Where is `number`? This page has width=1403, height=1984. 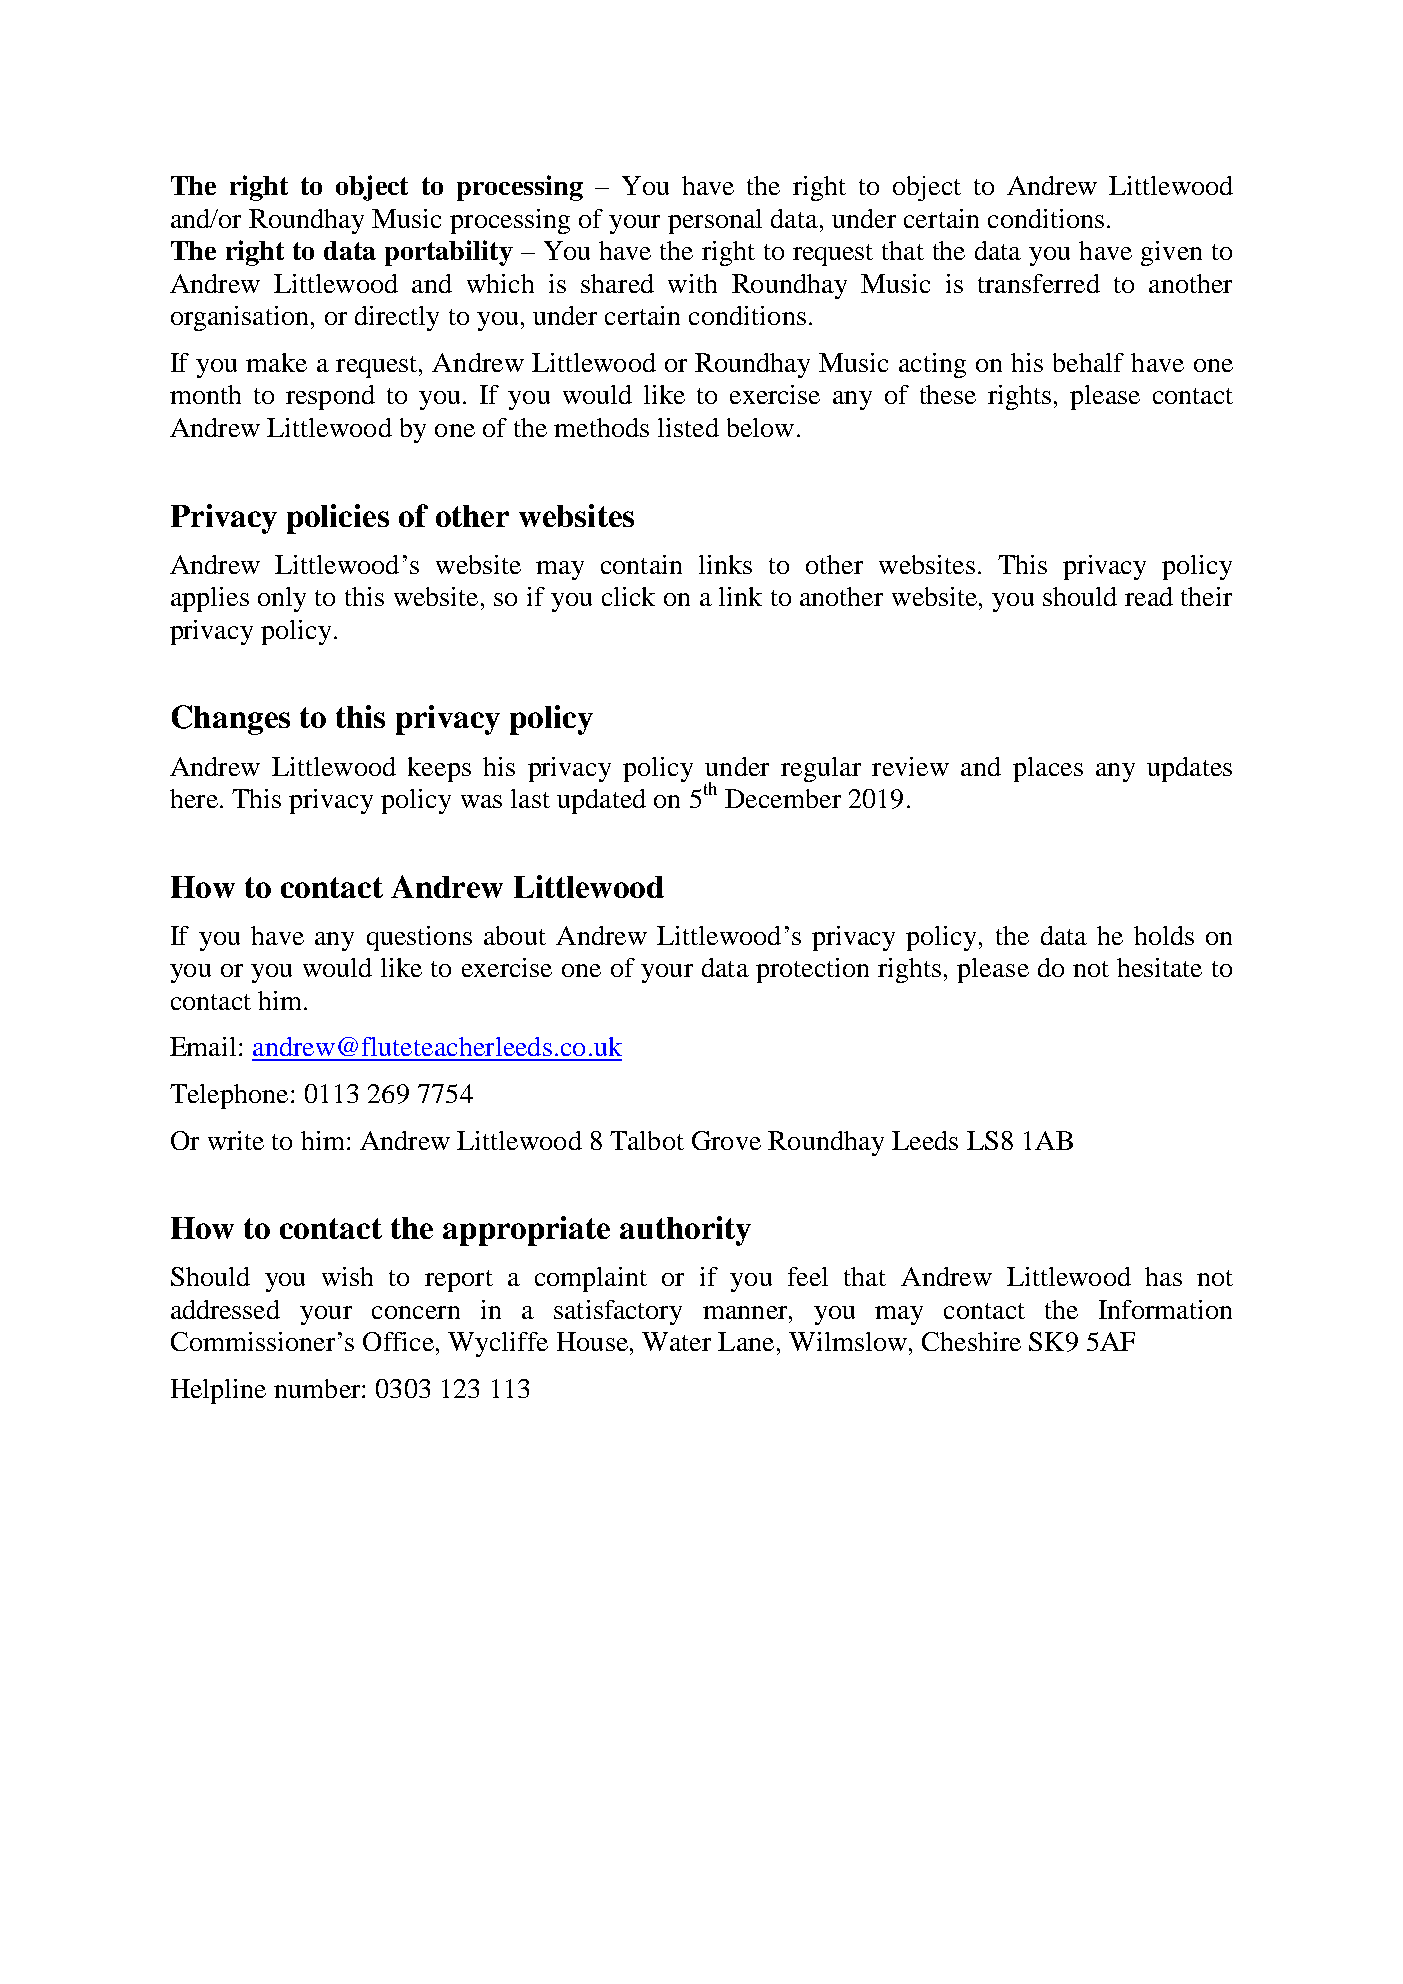 number is located at coordinates (318, 1388).
